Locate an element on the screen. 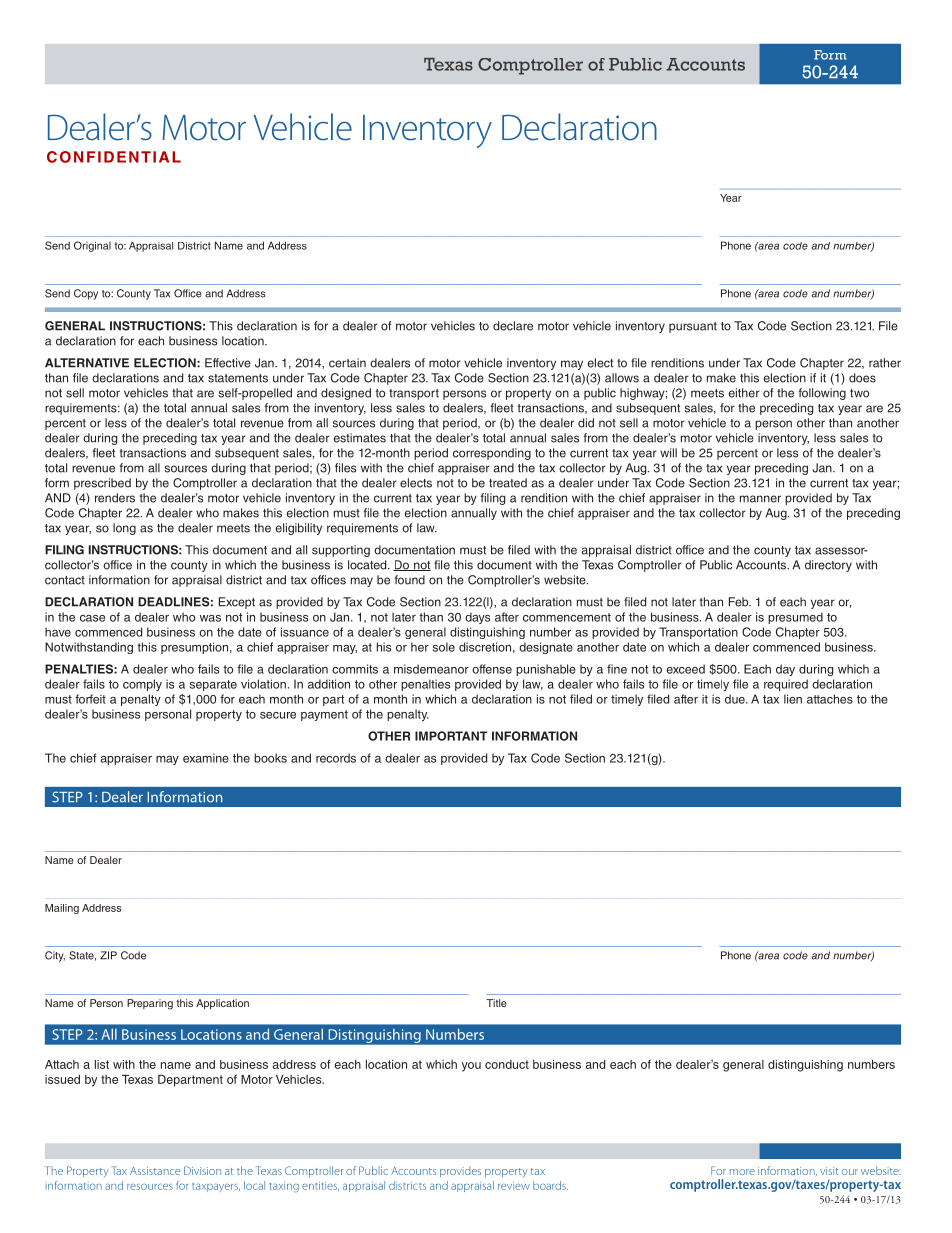 The height and width of the screenshot is (1233, 952). CONFIDENTIAL is located at coordinates (114, 157).
